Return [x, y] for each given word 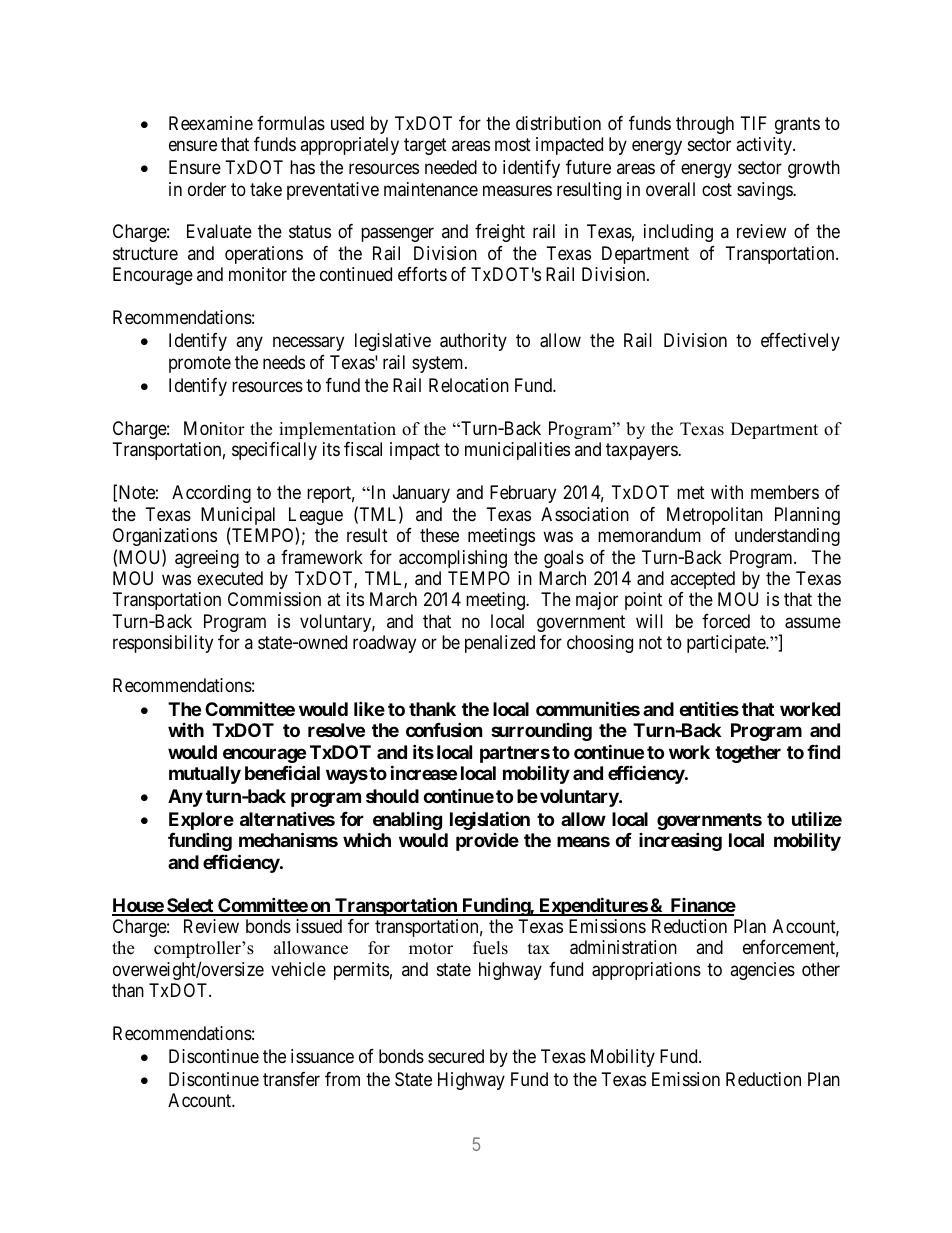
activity [765, 146]
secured [456, 1056]
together [748, 754]
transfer [291, 1079]
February [523, 494]
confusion [444, 729]
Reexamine [211, 123]
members [785, 492]
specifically [274, 451]
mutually [205, 775]
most [513, 144]
